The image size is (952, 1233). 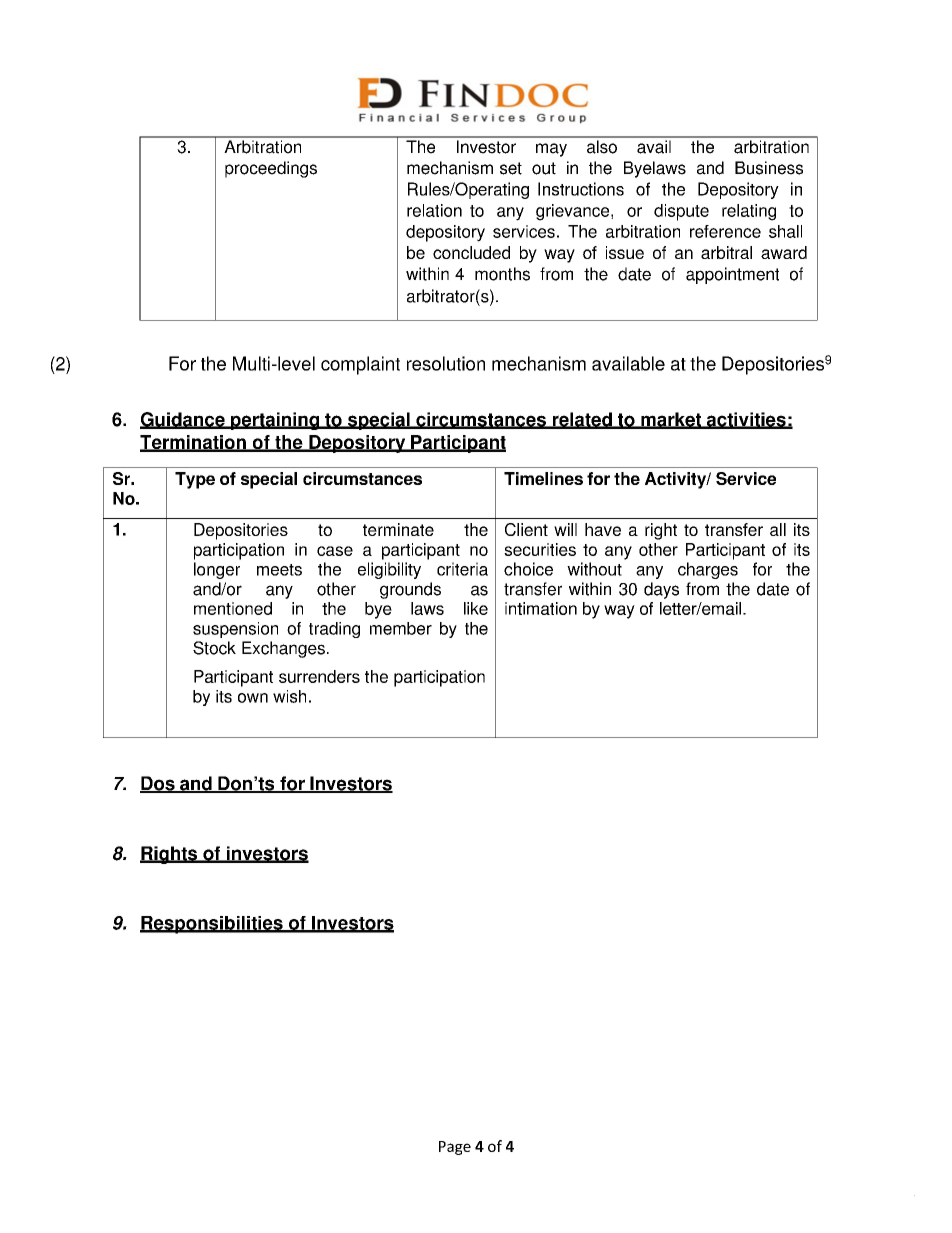 What do you see at coordinates (681, 212) in the screenshot?
I see `dispute` at bounding box center [681, 212].
